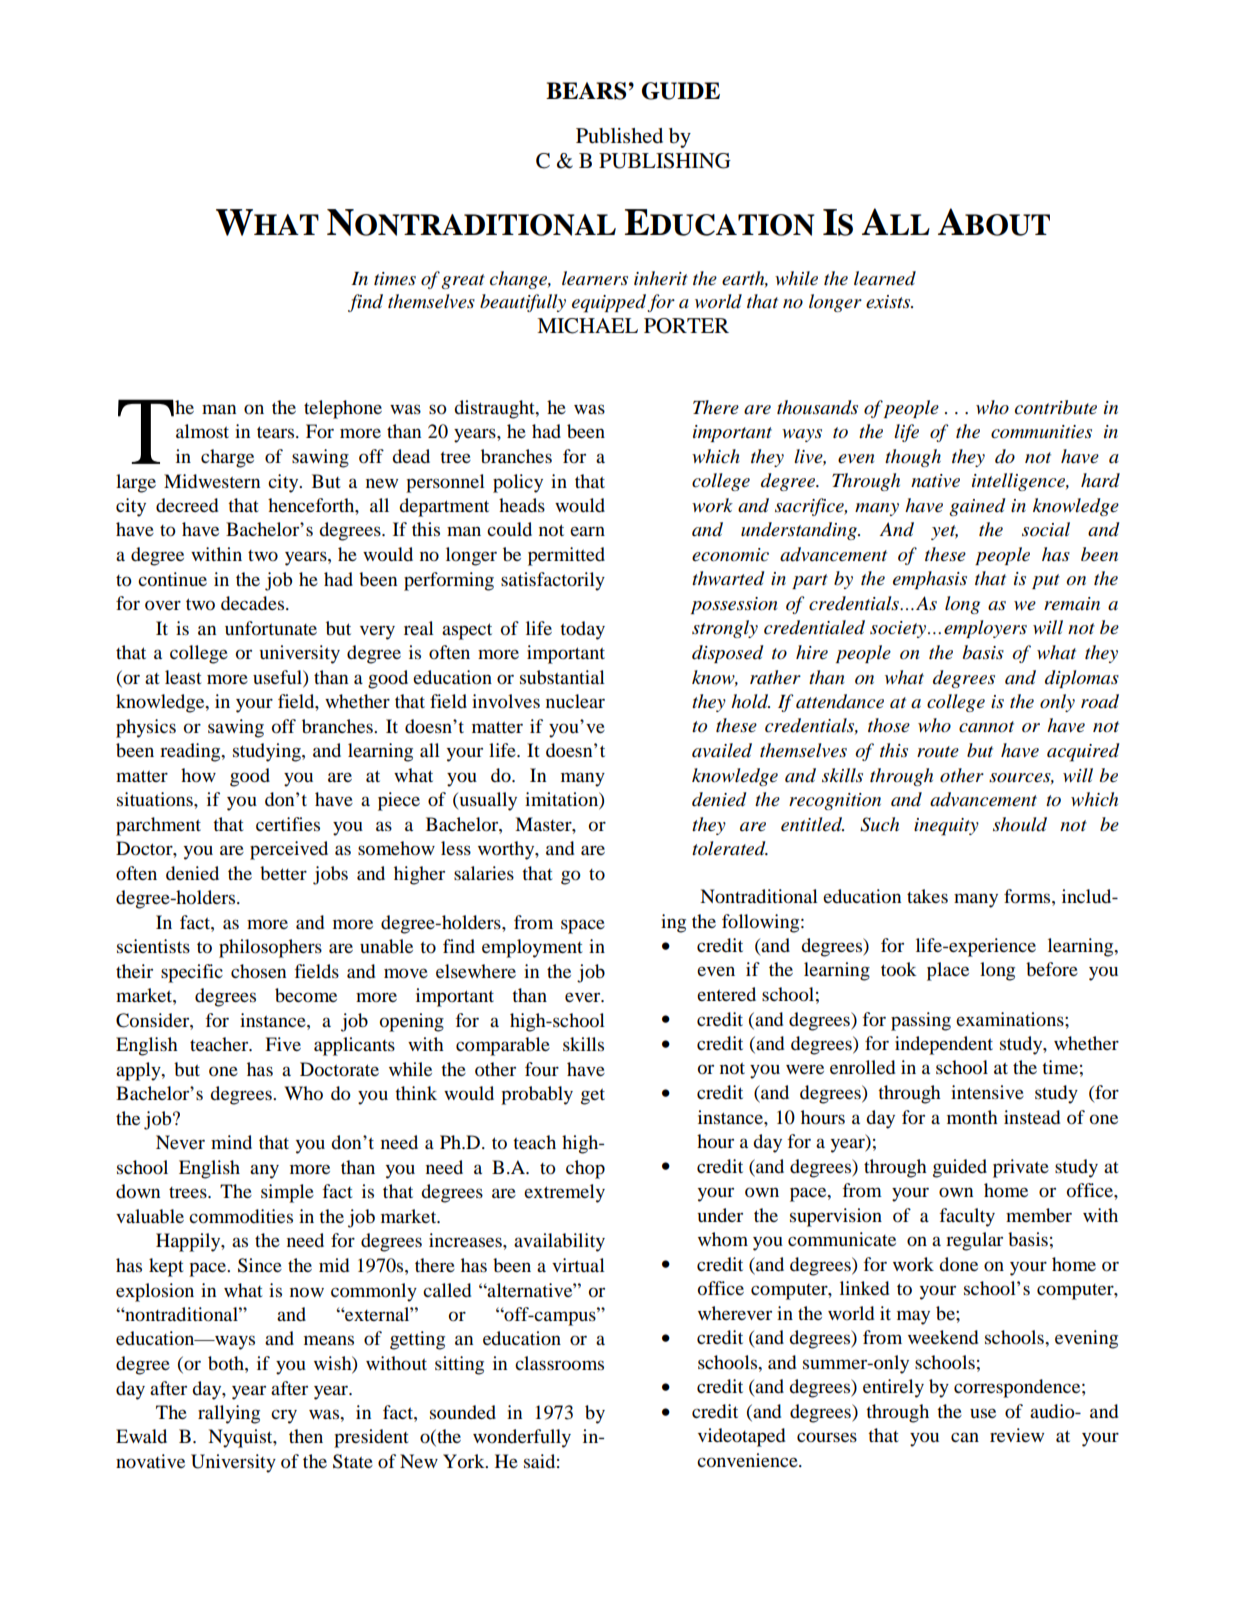 This screenshot has height=1598, width=1235. I want to click on great, so click(463, 281).
